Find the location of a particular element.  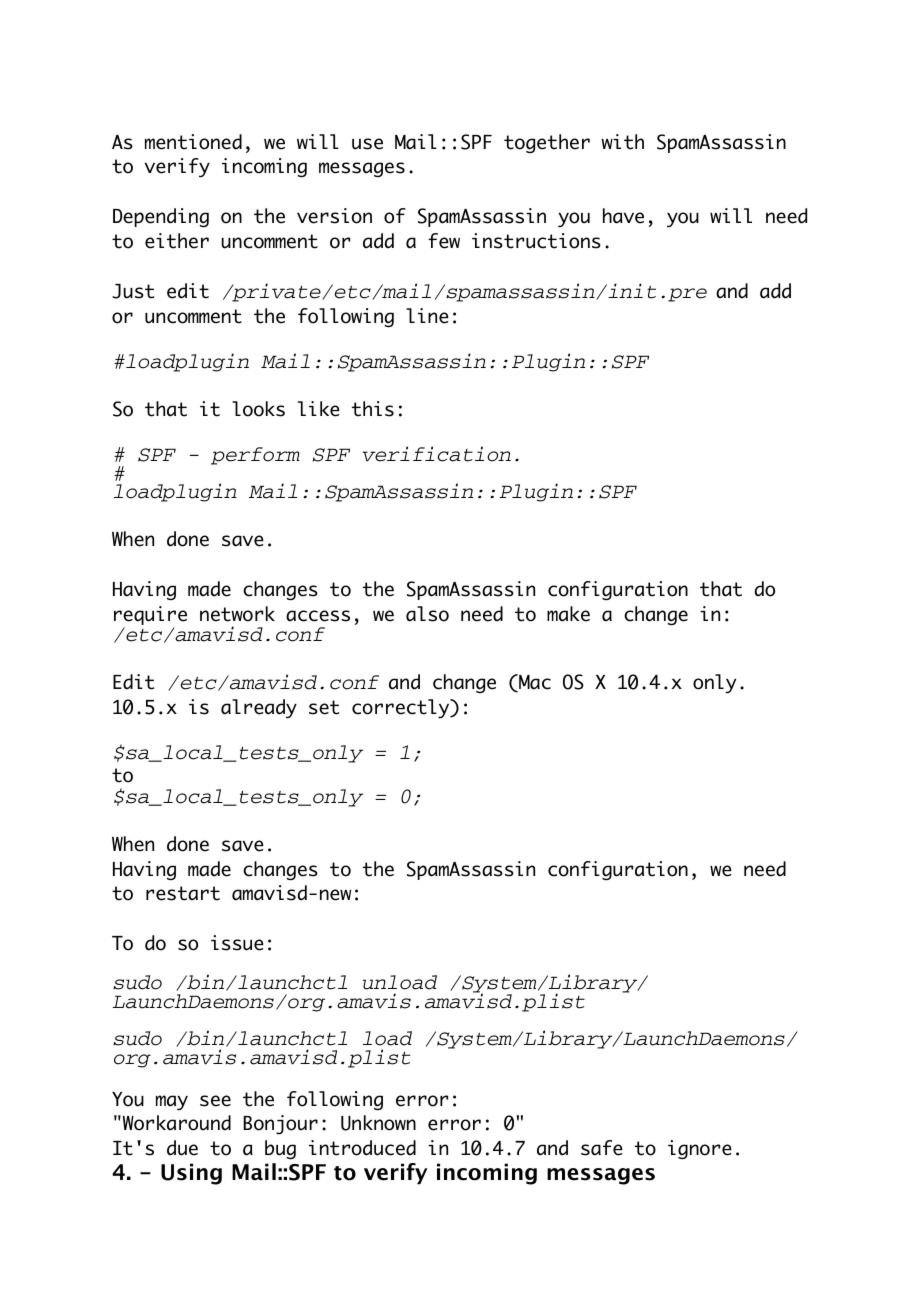

make is located at coordinates (568, 614).
